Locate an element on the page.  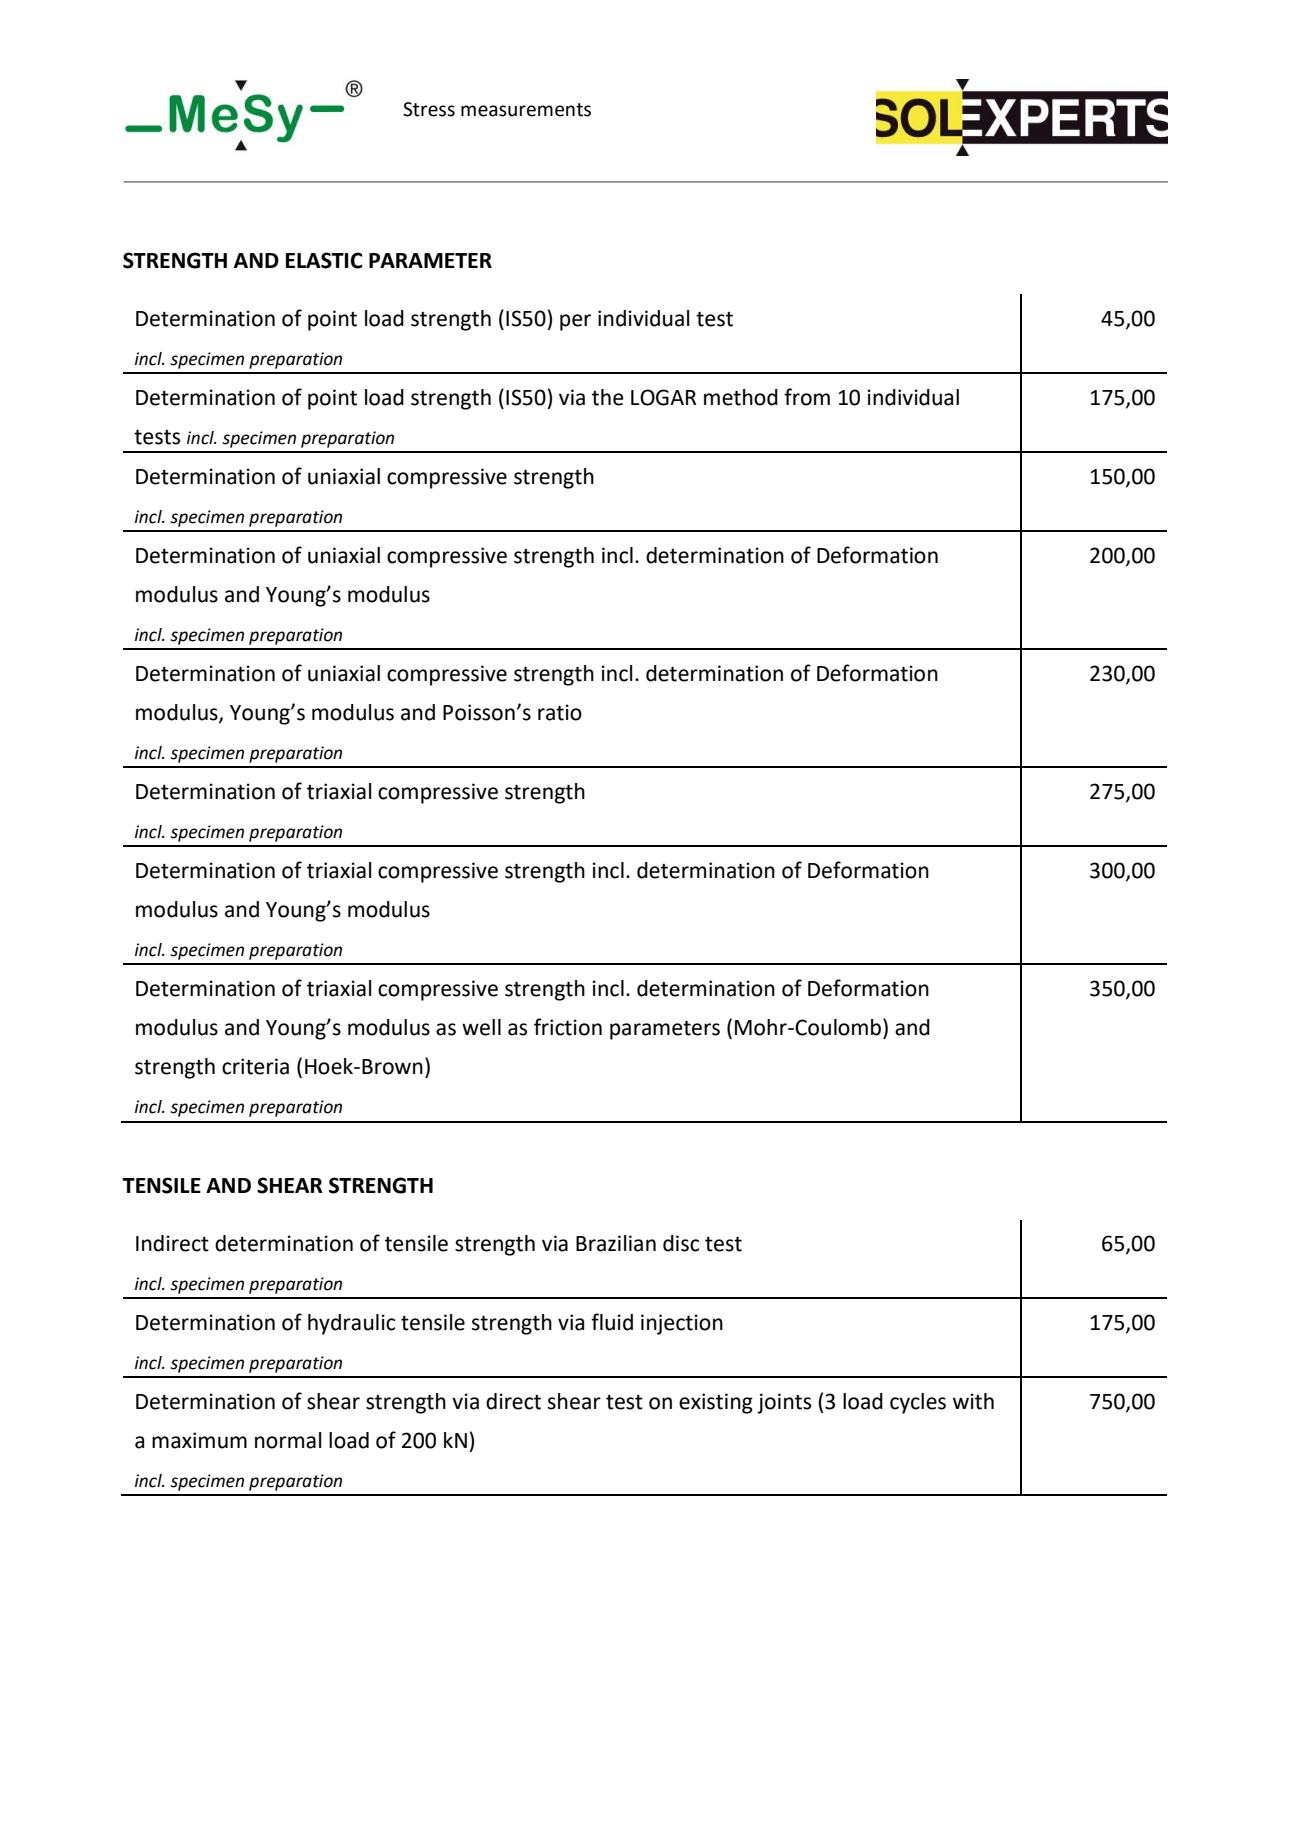
friction is located at coordinates (568, 1027).
